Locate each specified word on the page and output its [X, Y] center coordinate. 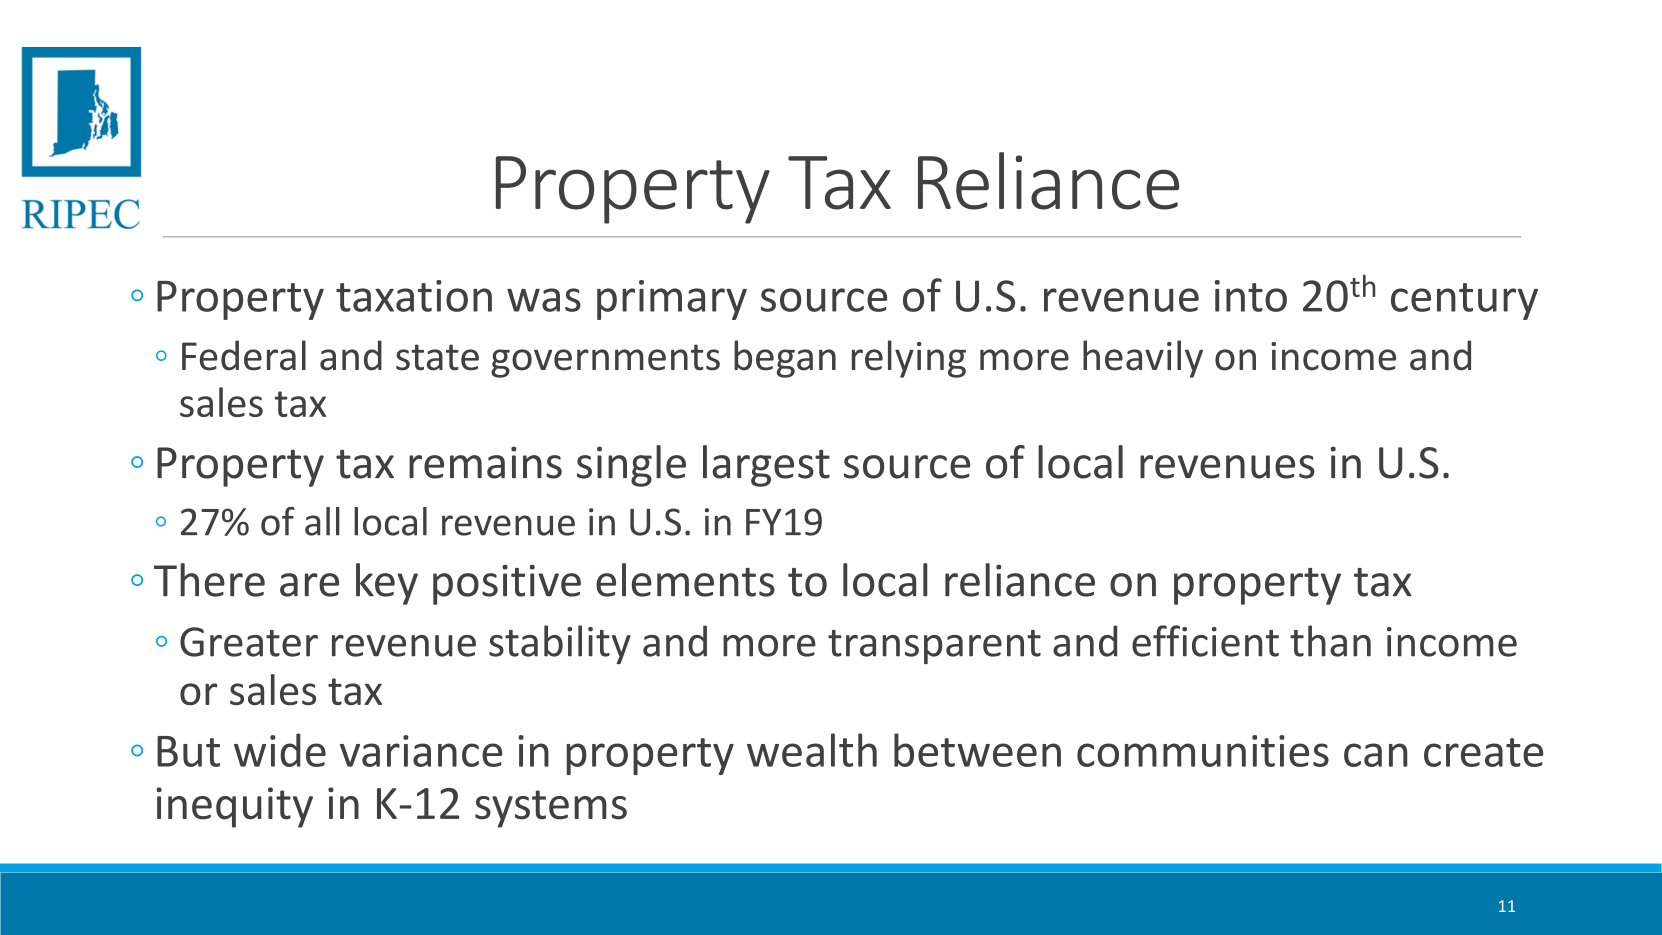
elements [685, 580]
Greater [249, 642]
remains [485, 462]
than [1330, 641]
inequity [234, 807]
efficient [1205, 641]
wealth [812, 750]
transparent [934, 647]
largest [766, 466]
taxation [414, 296]
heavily [1143, 359]
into [1251, 296]
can [1376, 755]
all [322, 521]
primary [672, 300]
